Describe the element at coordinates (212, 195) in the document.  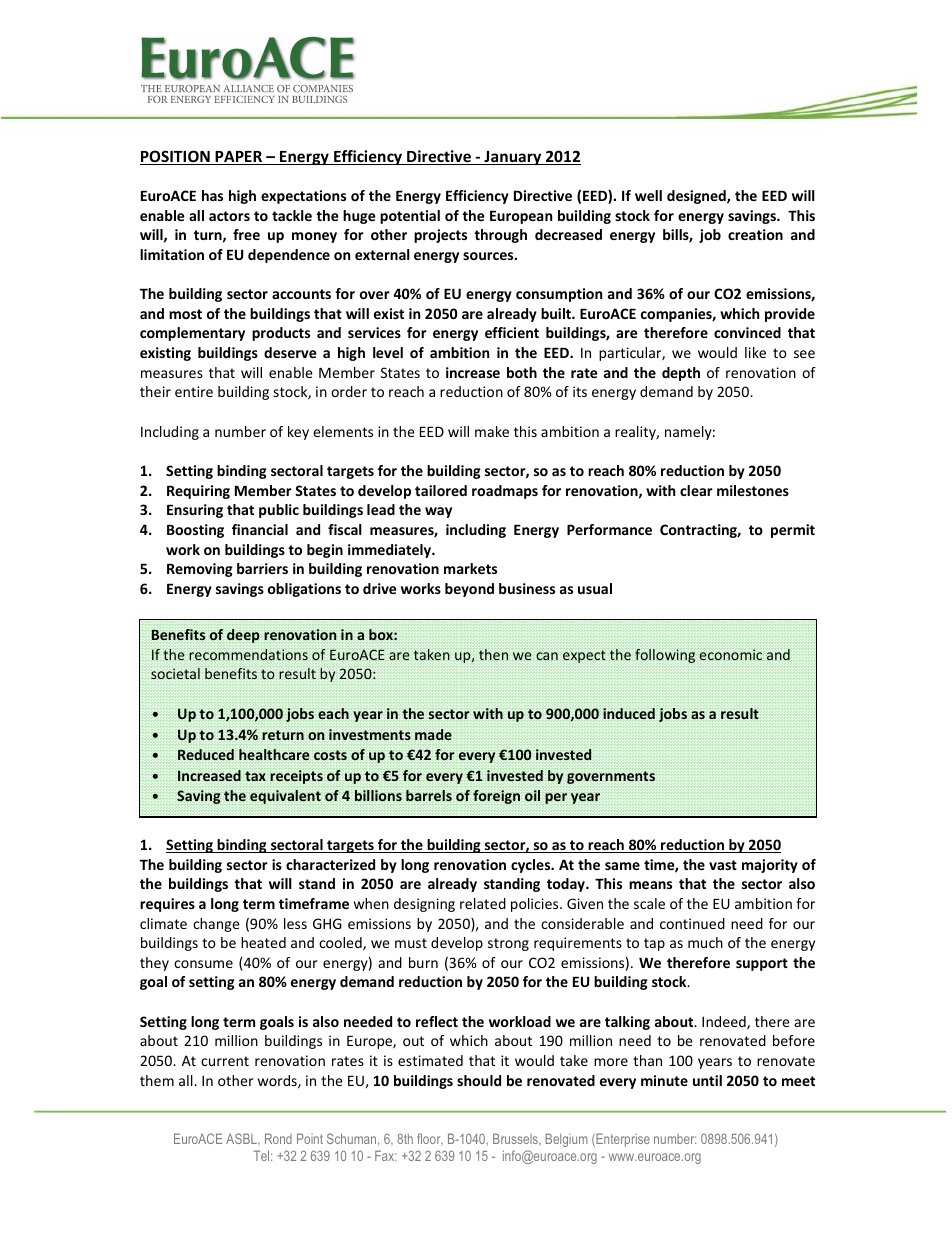
I see `has` at that location.
